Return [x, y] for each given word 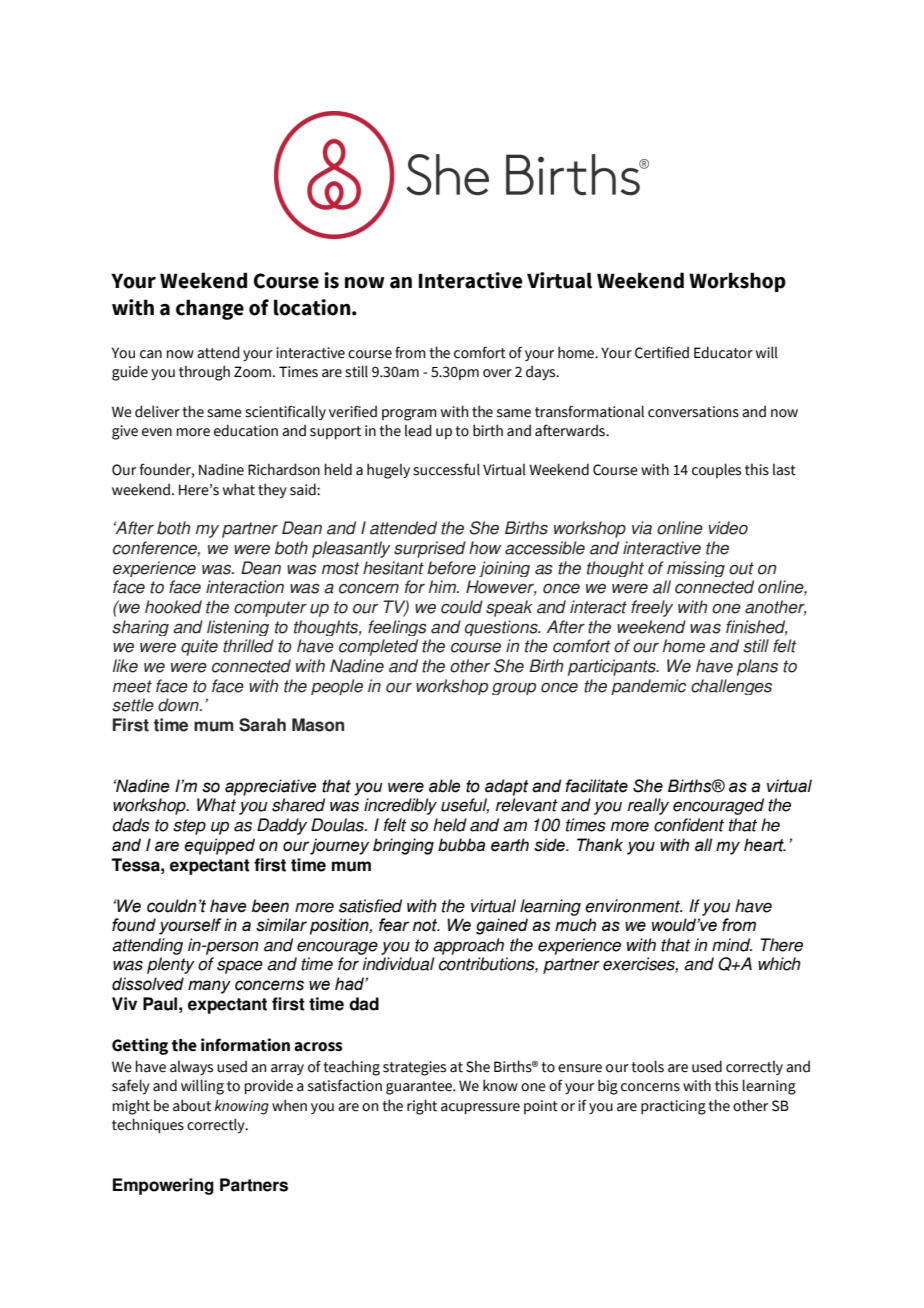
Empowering [163, 1186]
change [210, 309]
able [445, 786]
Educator [723, 352]
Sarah [262, 725]
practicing [673, 1107]
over [497, 373]
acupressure [480, 1108]
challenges [731, 687]
